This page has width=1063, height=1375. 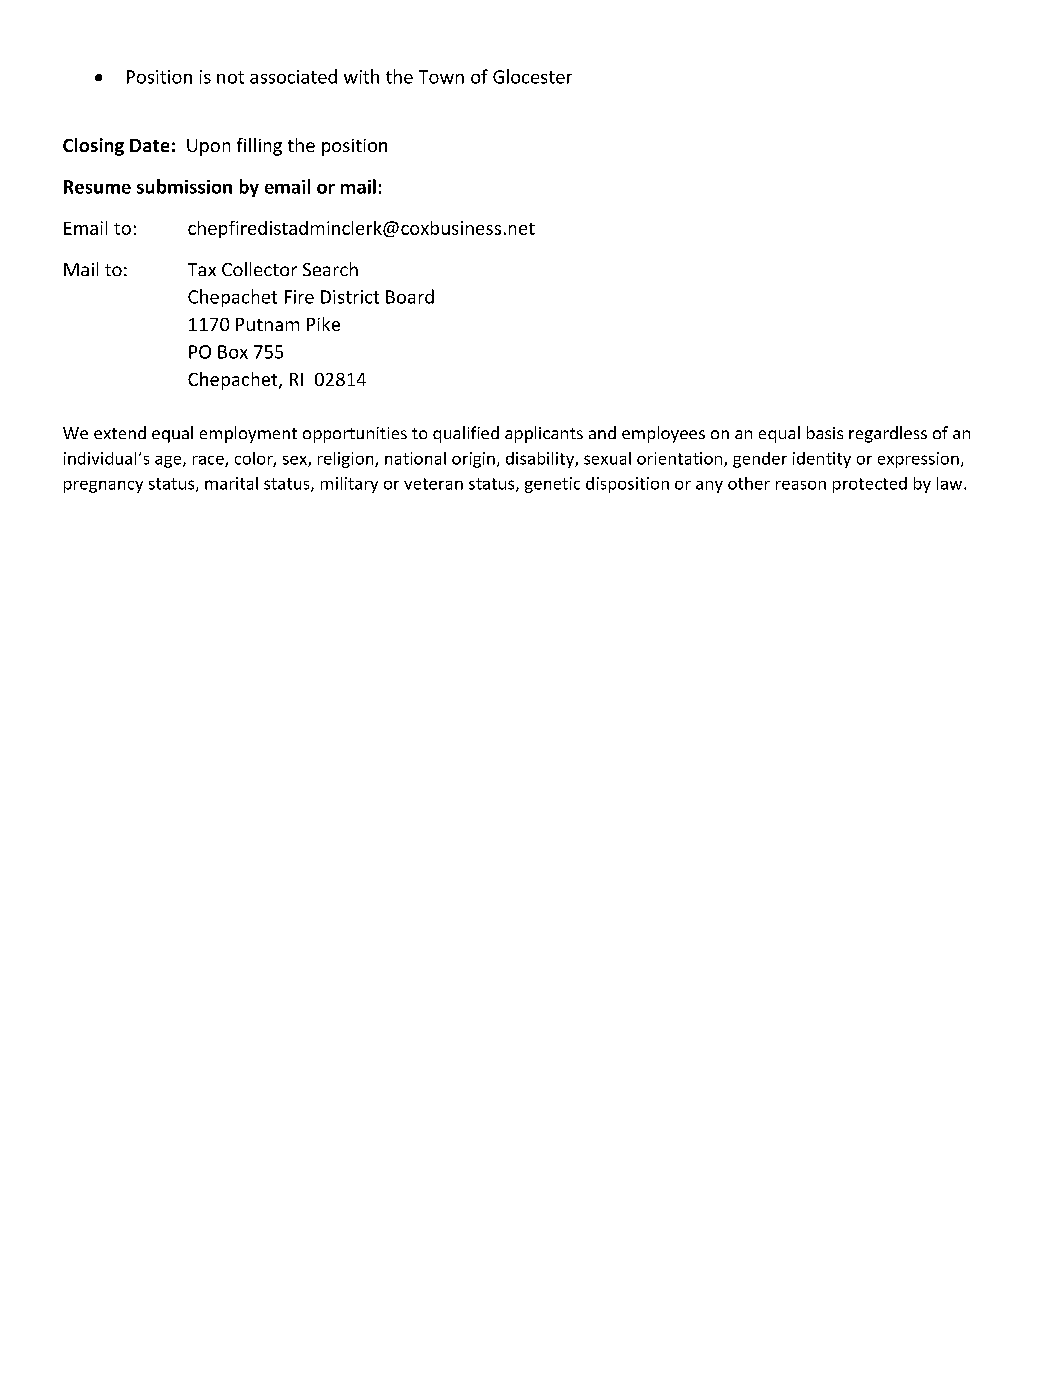 I want to click on basis, so click(x=825, y=432).
